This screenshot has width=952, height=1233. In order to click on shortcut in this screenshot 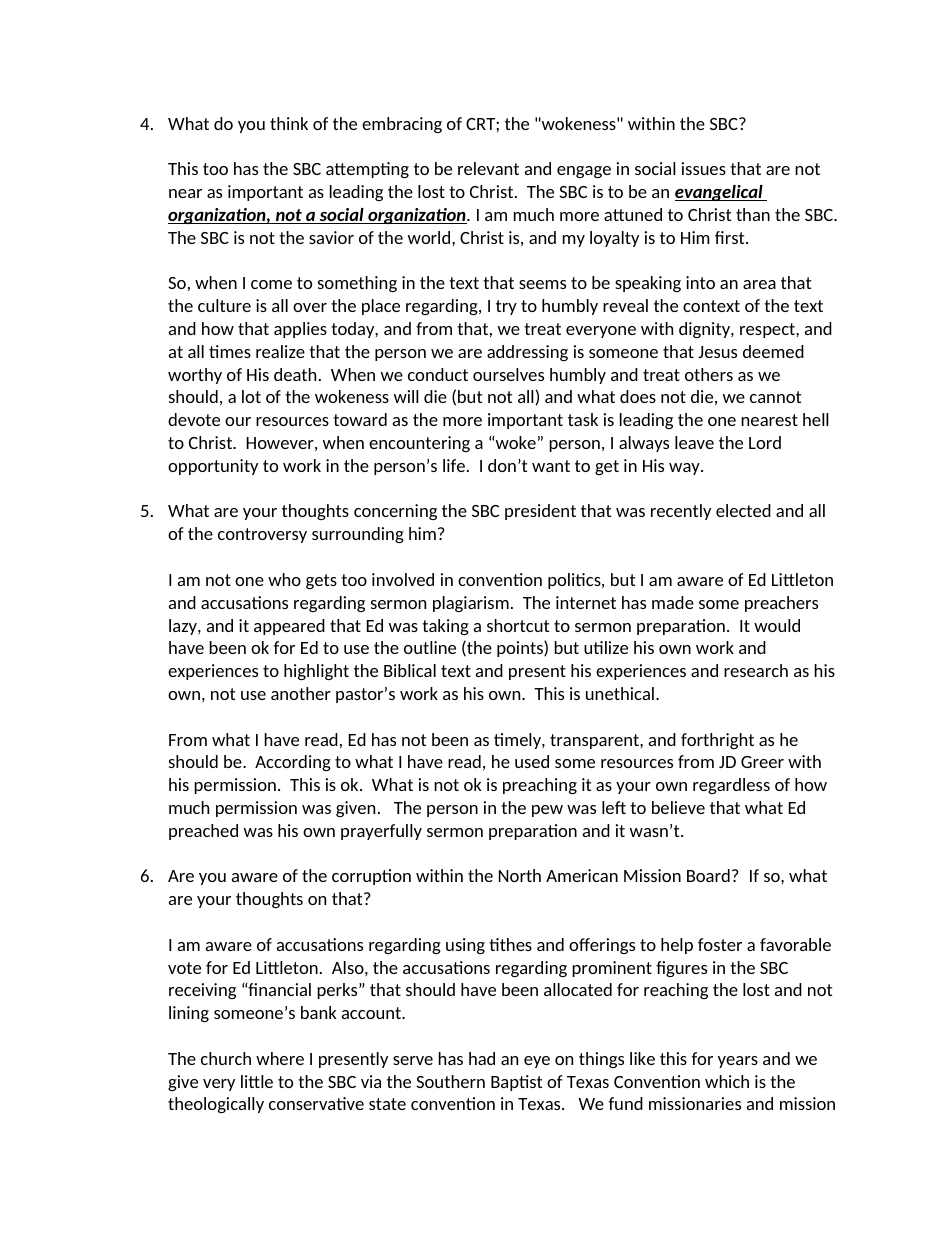, I will do `click(518, 625)`.
